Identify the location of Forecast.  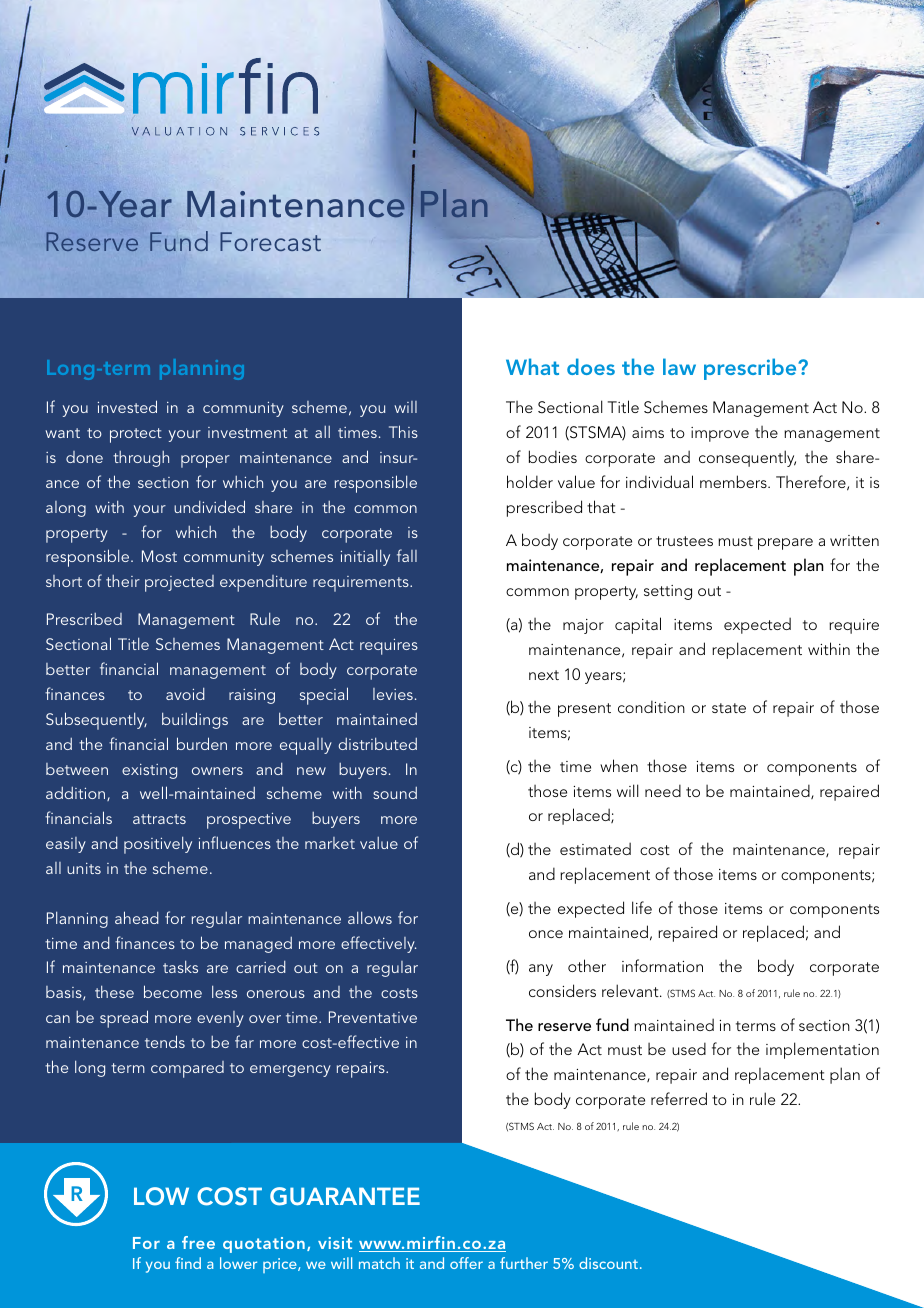
(270, 241).
